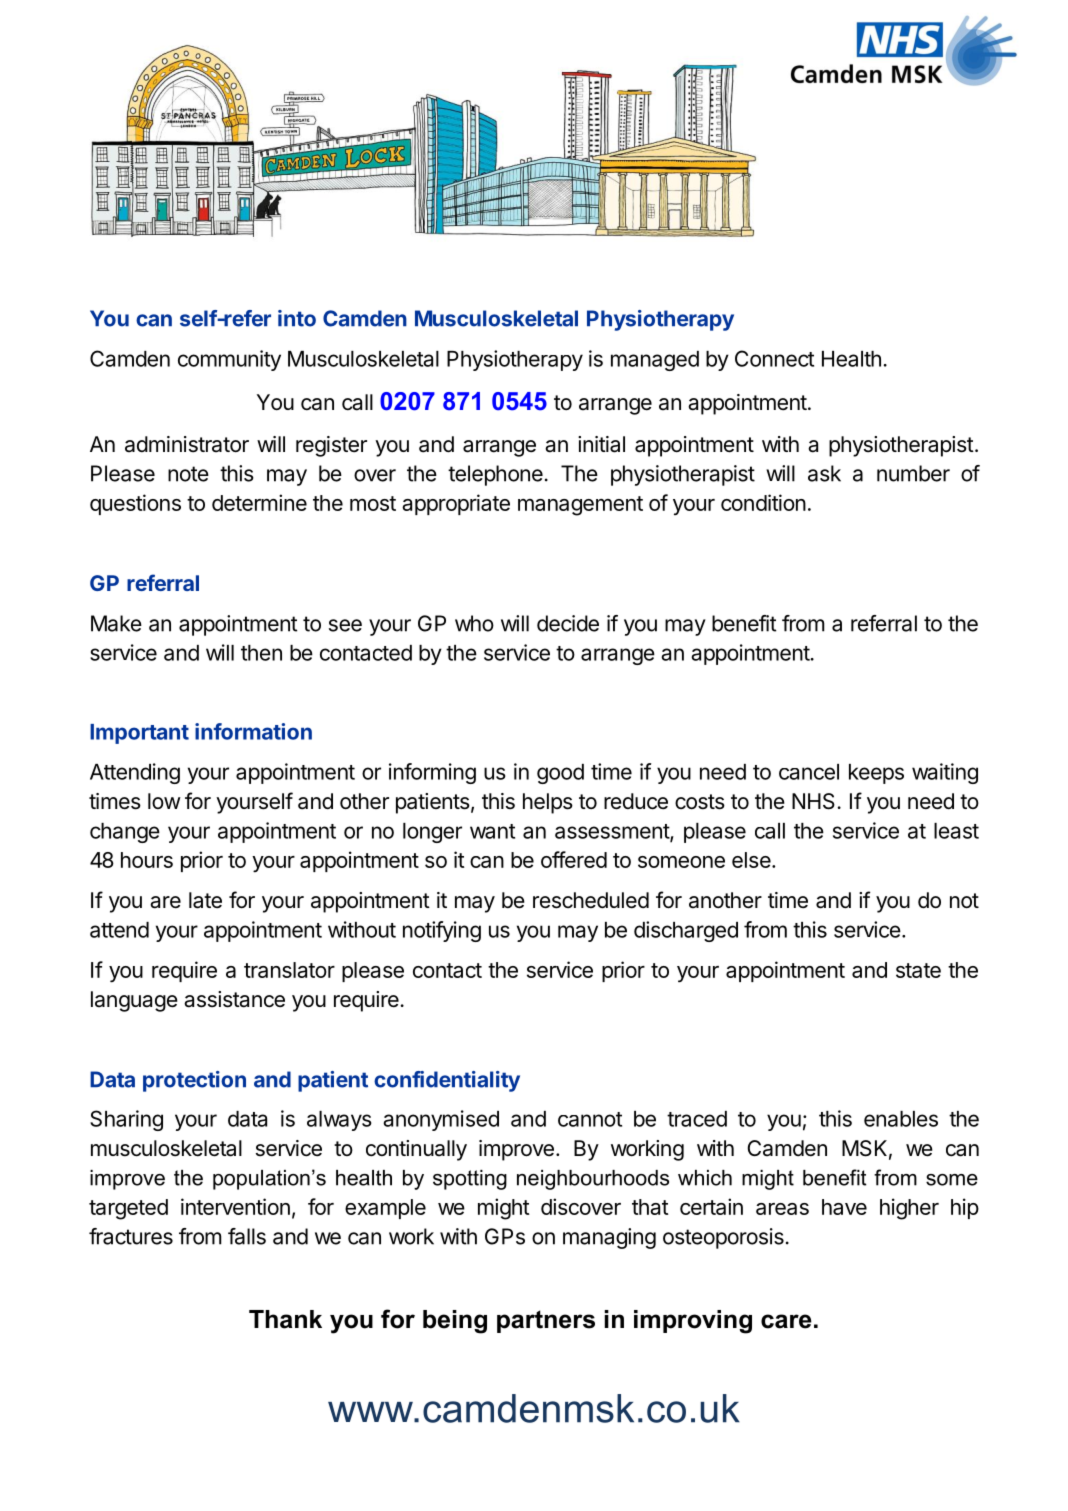 The height and width of the screenshot is (1511, 1068). Describe the element at coordinates (229, 360) in the screenshot. I see `community` at that location.
